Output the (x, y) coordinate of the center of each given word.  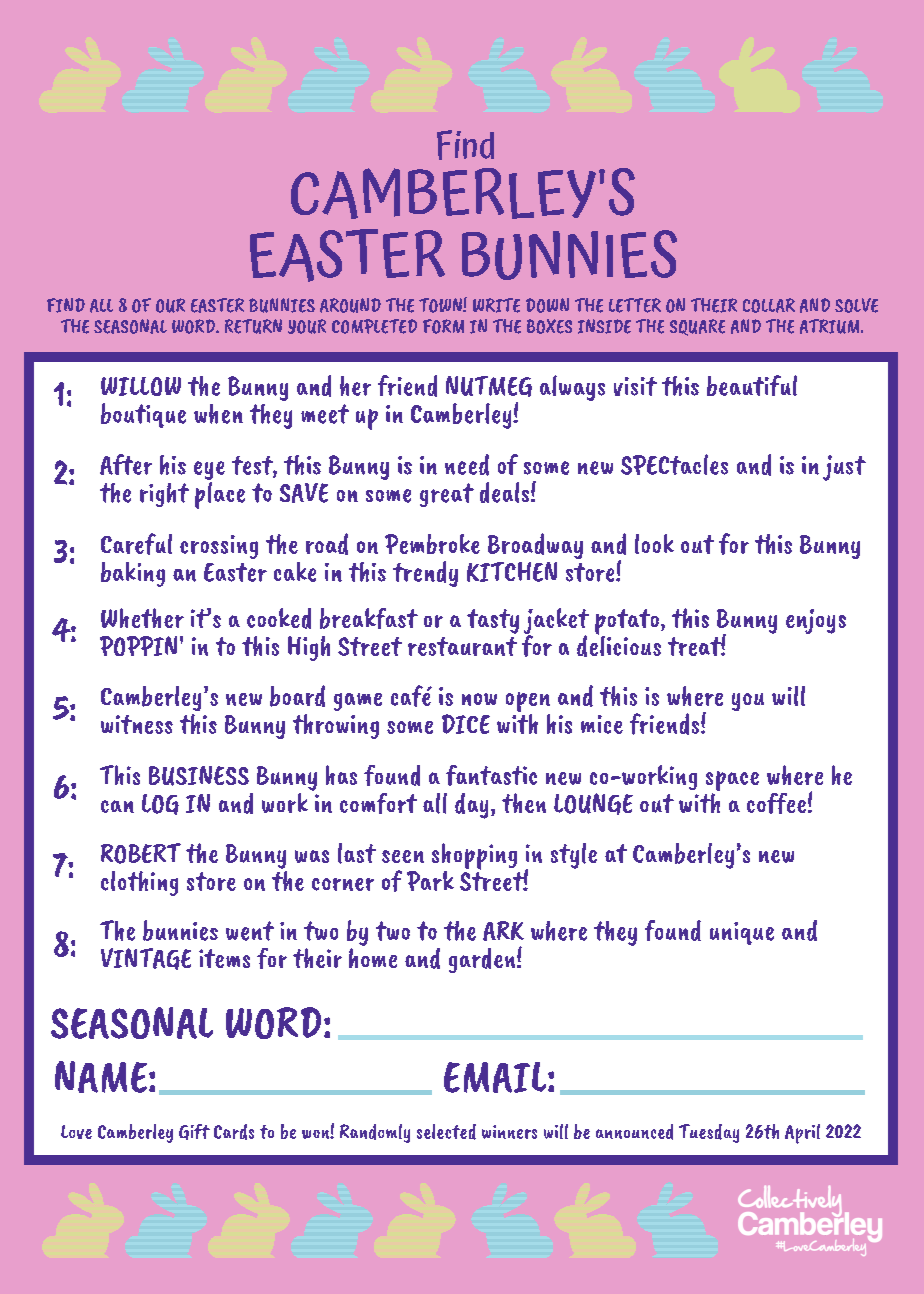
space (732, 782)
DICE (466, 724)
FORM (443, 326)
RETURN (253, 326)
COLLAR (769, 305)
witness (137, 724)
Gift (194, 1132)
